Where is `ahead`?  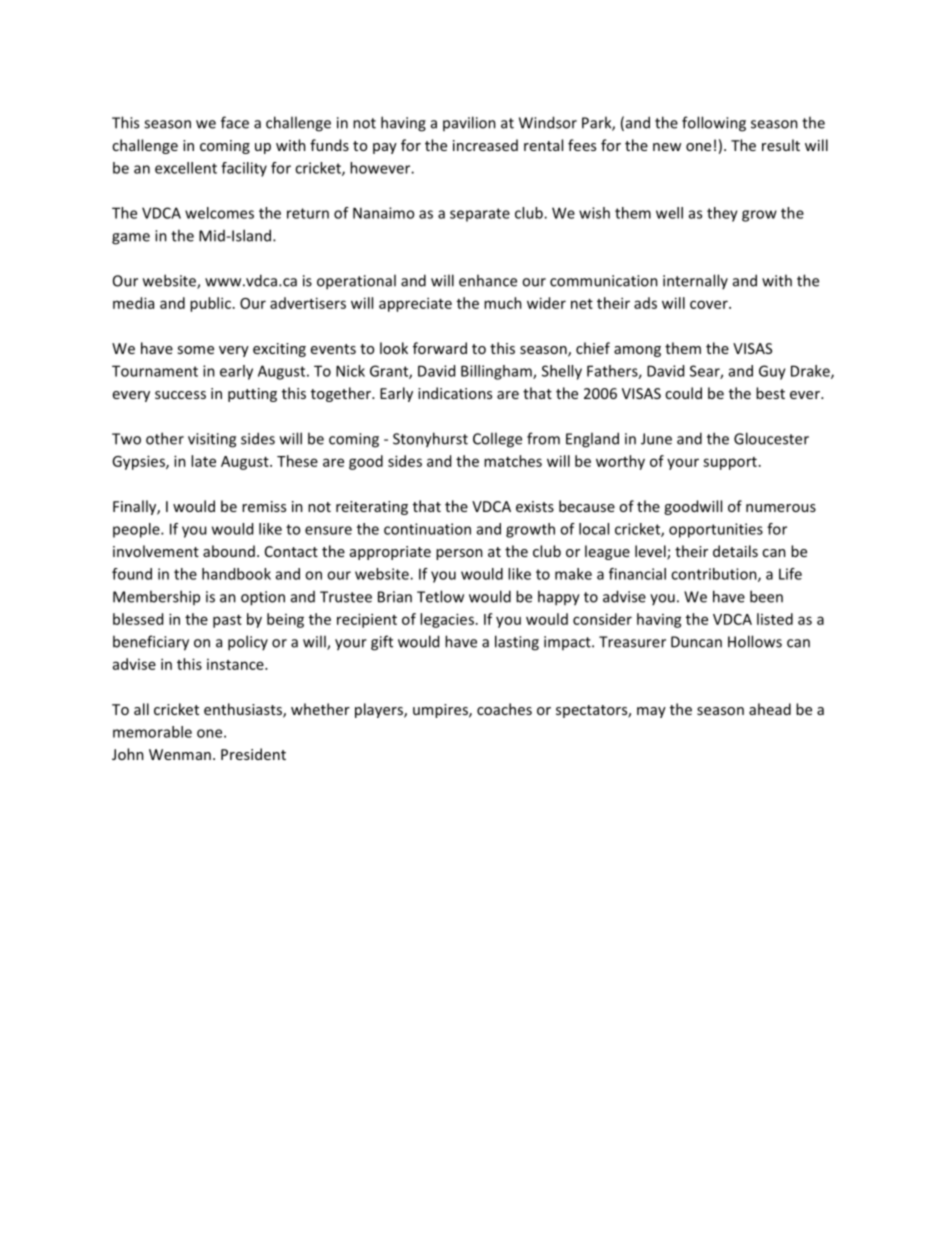
ahead is located at coordinates (770, 709).
